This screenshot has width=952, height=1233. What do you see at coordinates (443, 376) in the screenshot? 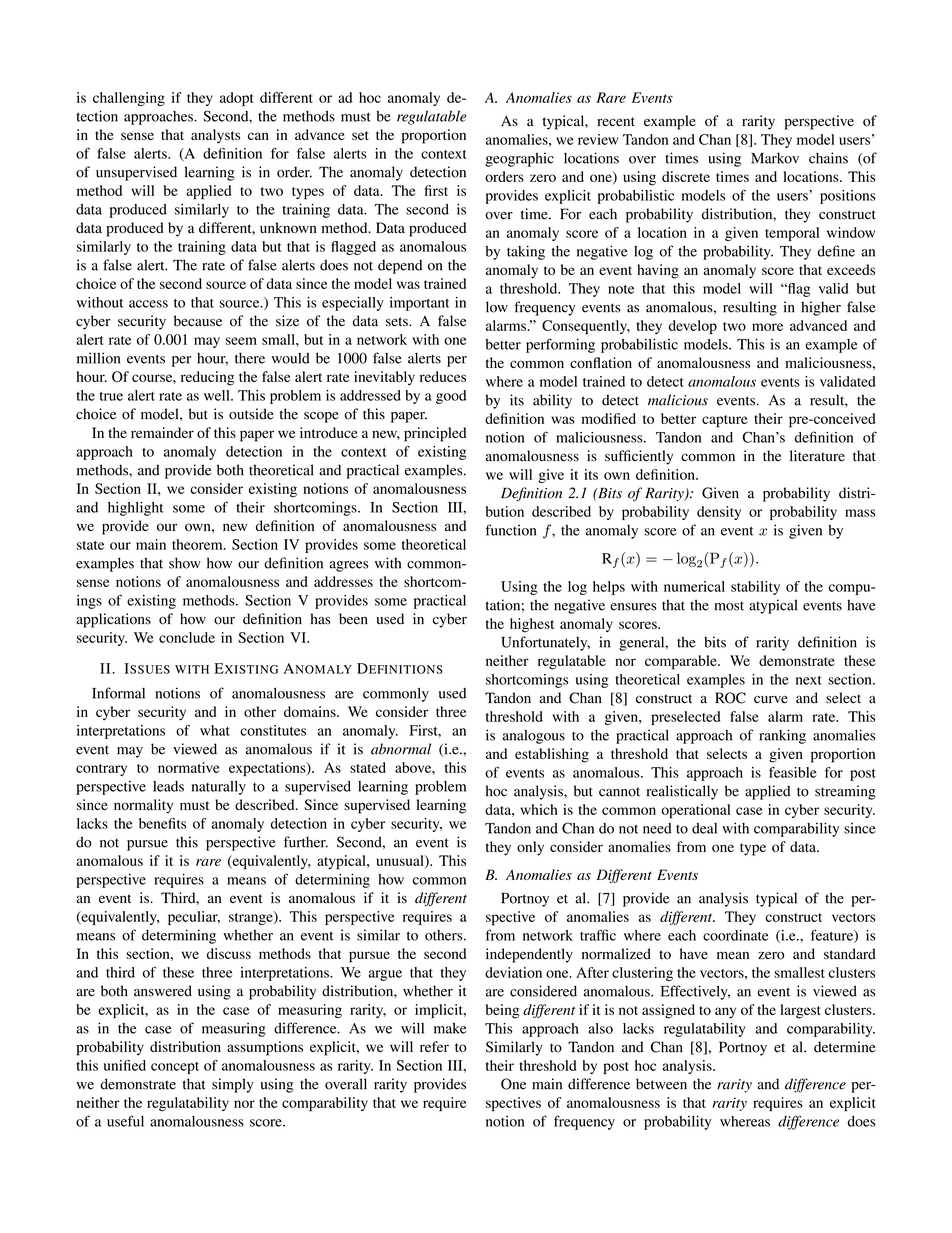
I see `reduces` at bounding box center [443, 376].
